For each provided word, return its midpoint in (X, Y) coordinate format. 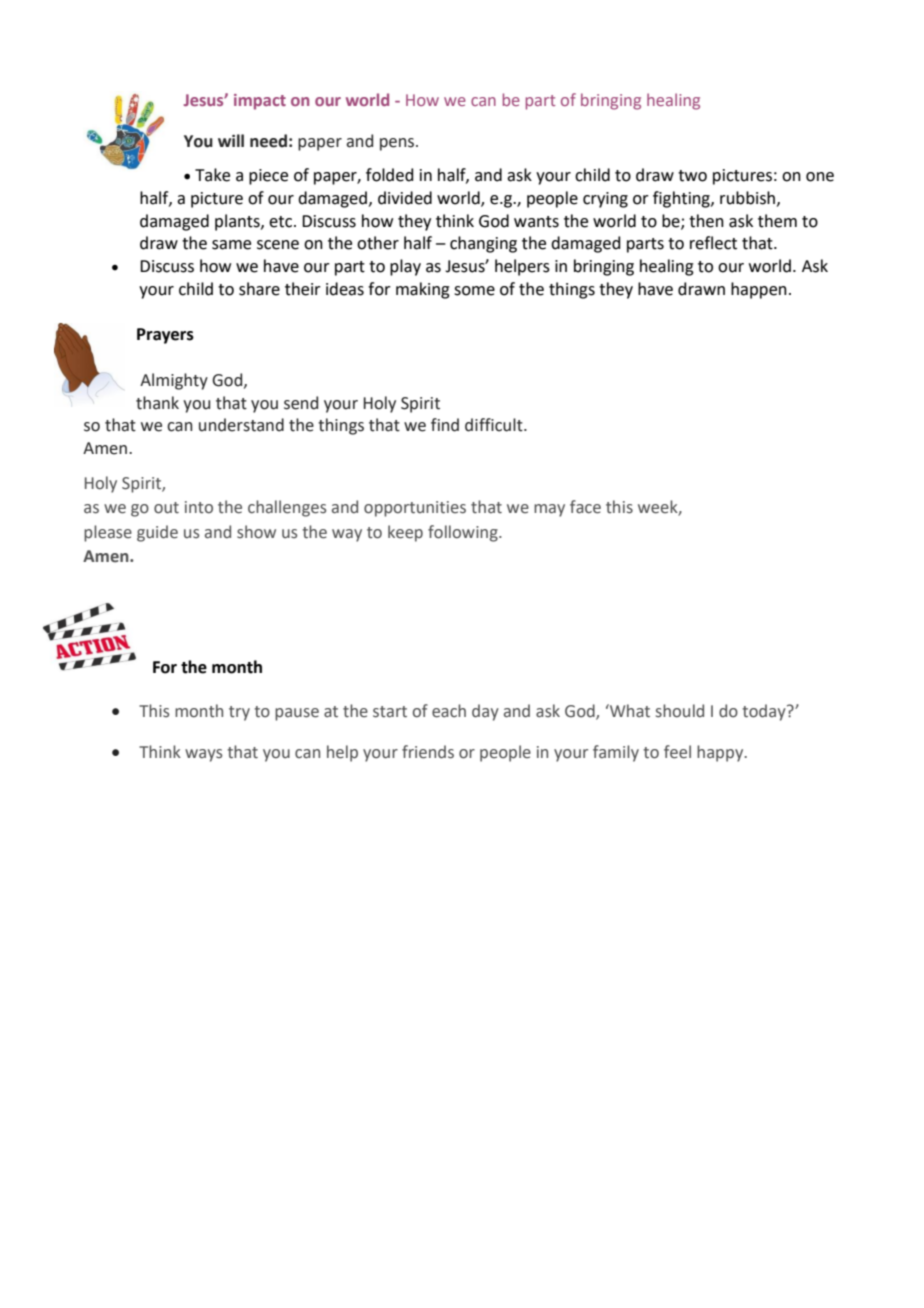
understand (241, 425)
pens (398, 144)
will (231, 140)
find (445, 425)
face (585, 507)
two (692, 176)
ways (203, 755)
